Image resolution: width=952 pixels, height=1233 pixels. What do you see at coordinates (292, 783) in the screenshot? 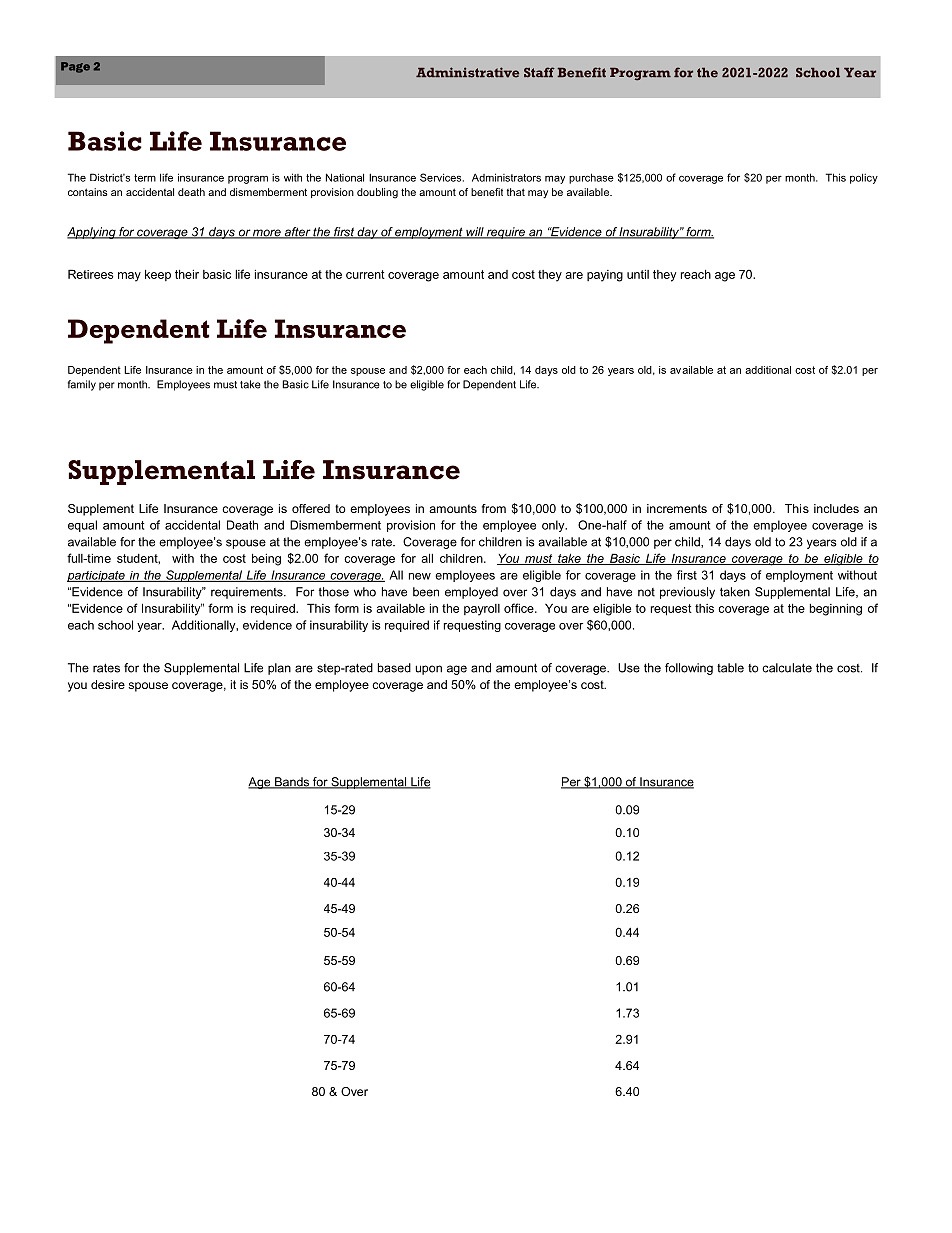
I see `Bands` at bounding box center [292, 783].
